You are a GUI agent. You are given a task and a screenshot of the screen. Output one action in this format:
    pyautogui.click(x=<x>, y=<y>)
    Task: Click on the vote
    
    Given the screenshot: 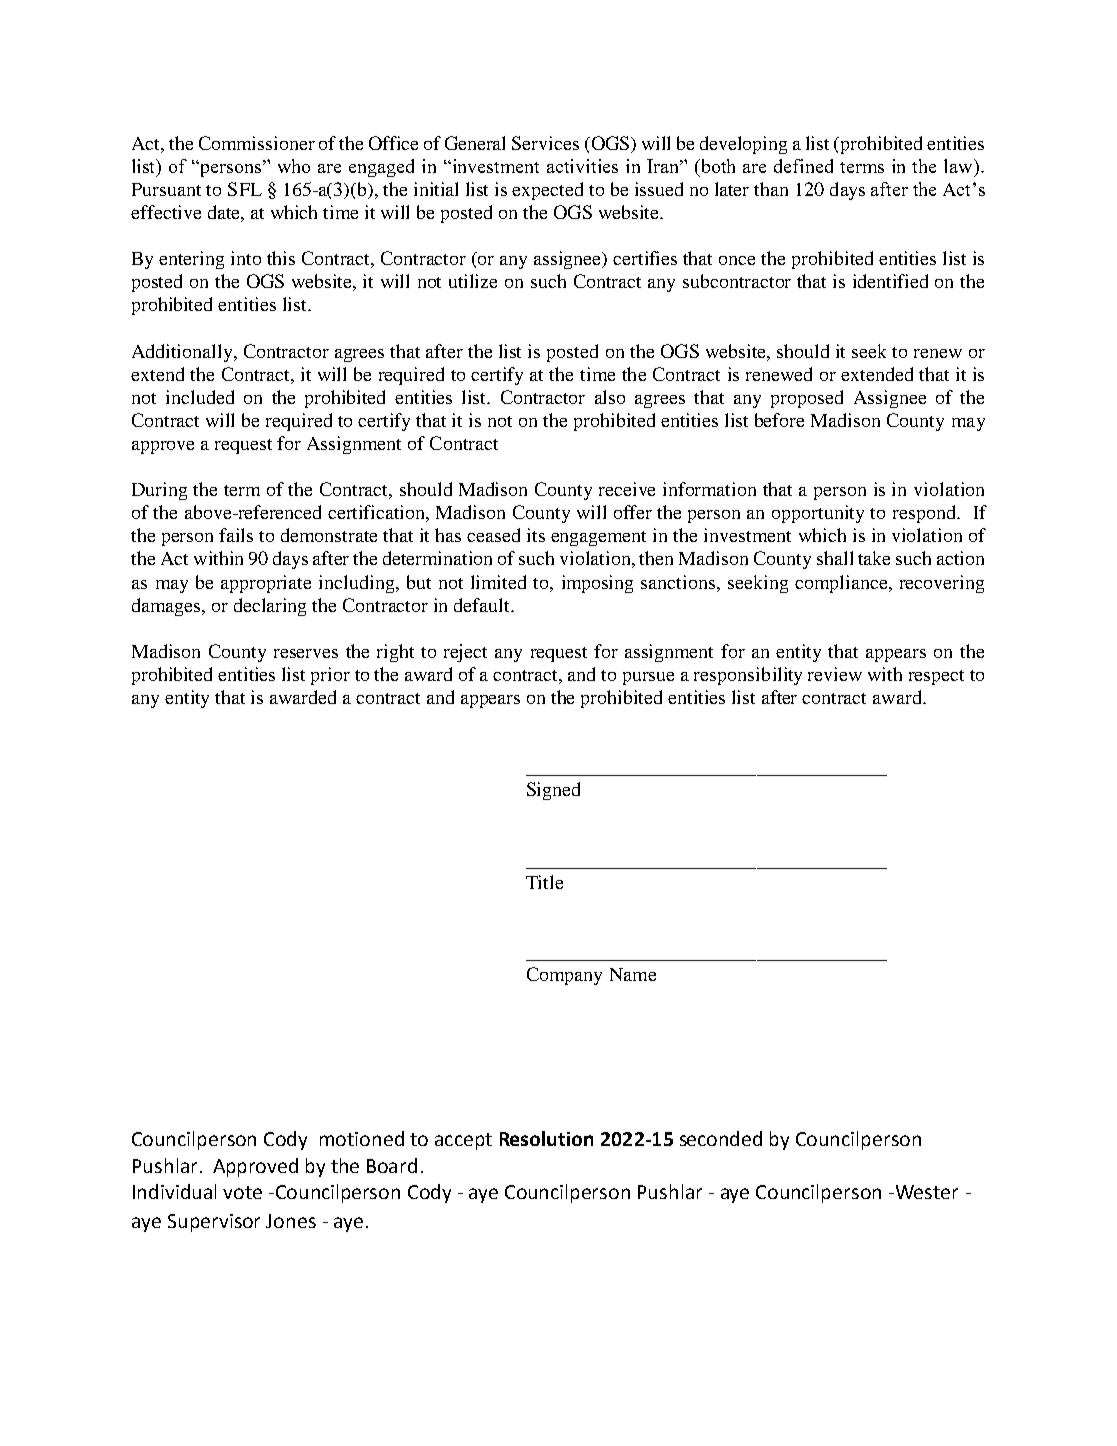 What is the action you would take?
    pyautogui.click(x=242, y=1192)
